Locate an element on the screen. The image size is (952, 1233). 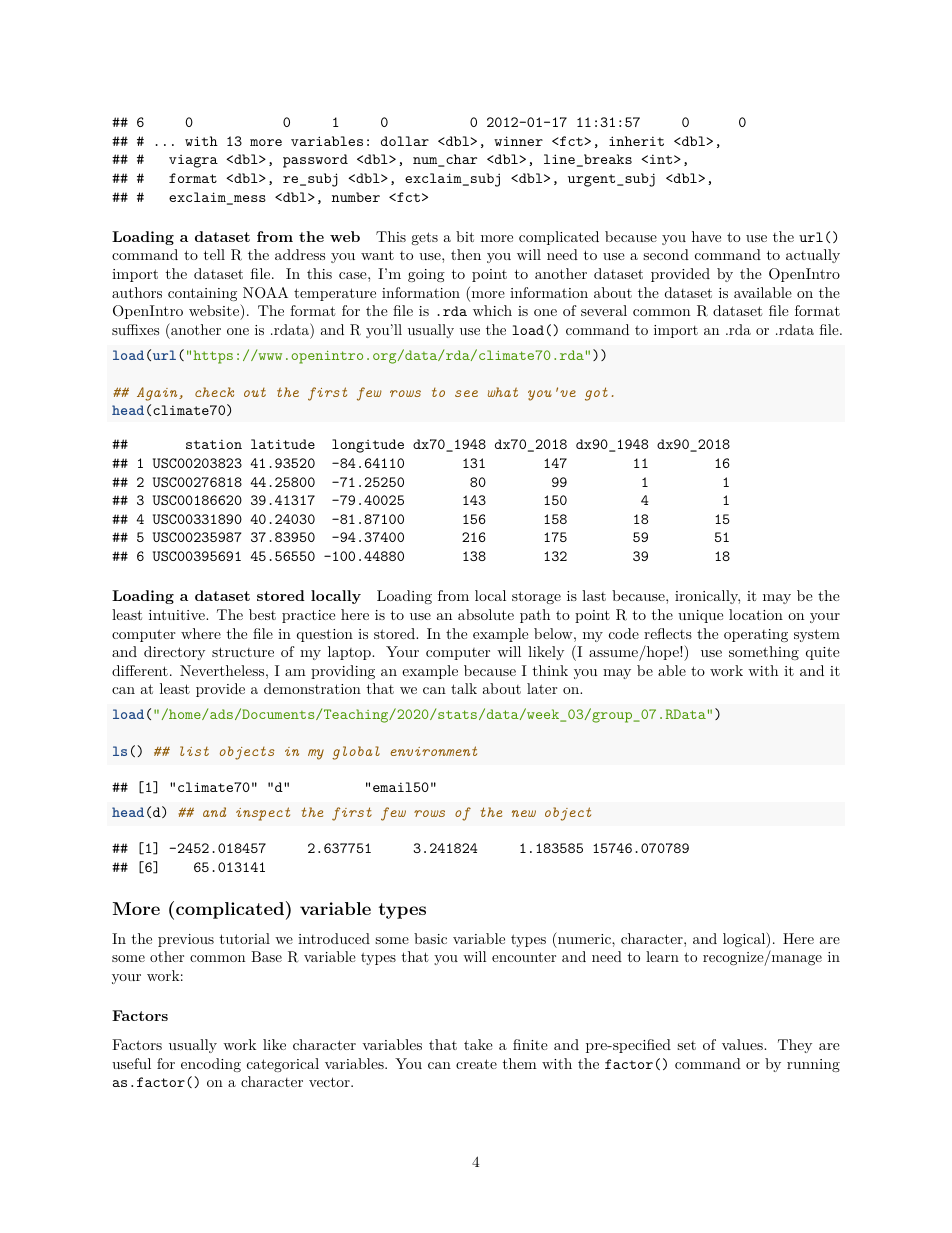
have is located at coordinates (706, 236).
